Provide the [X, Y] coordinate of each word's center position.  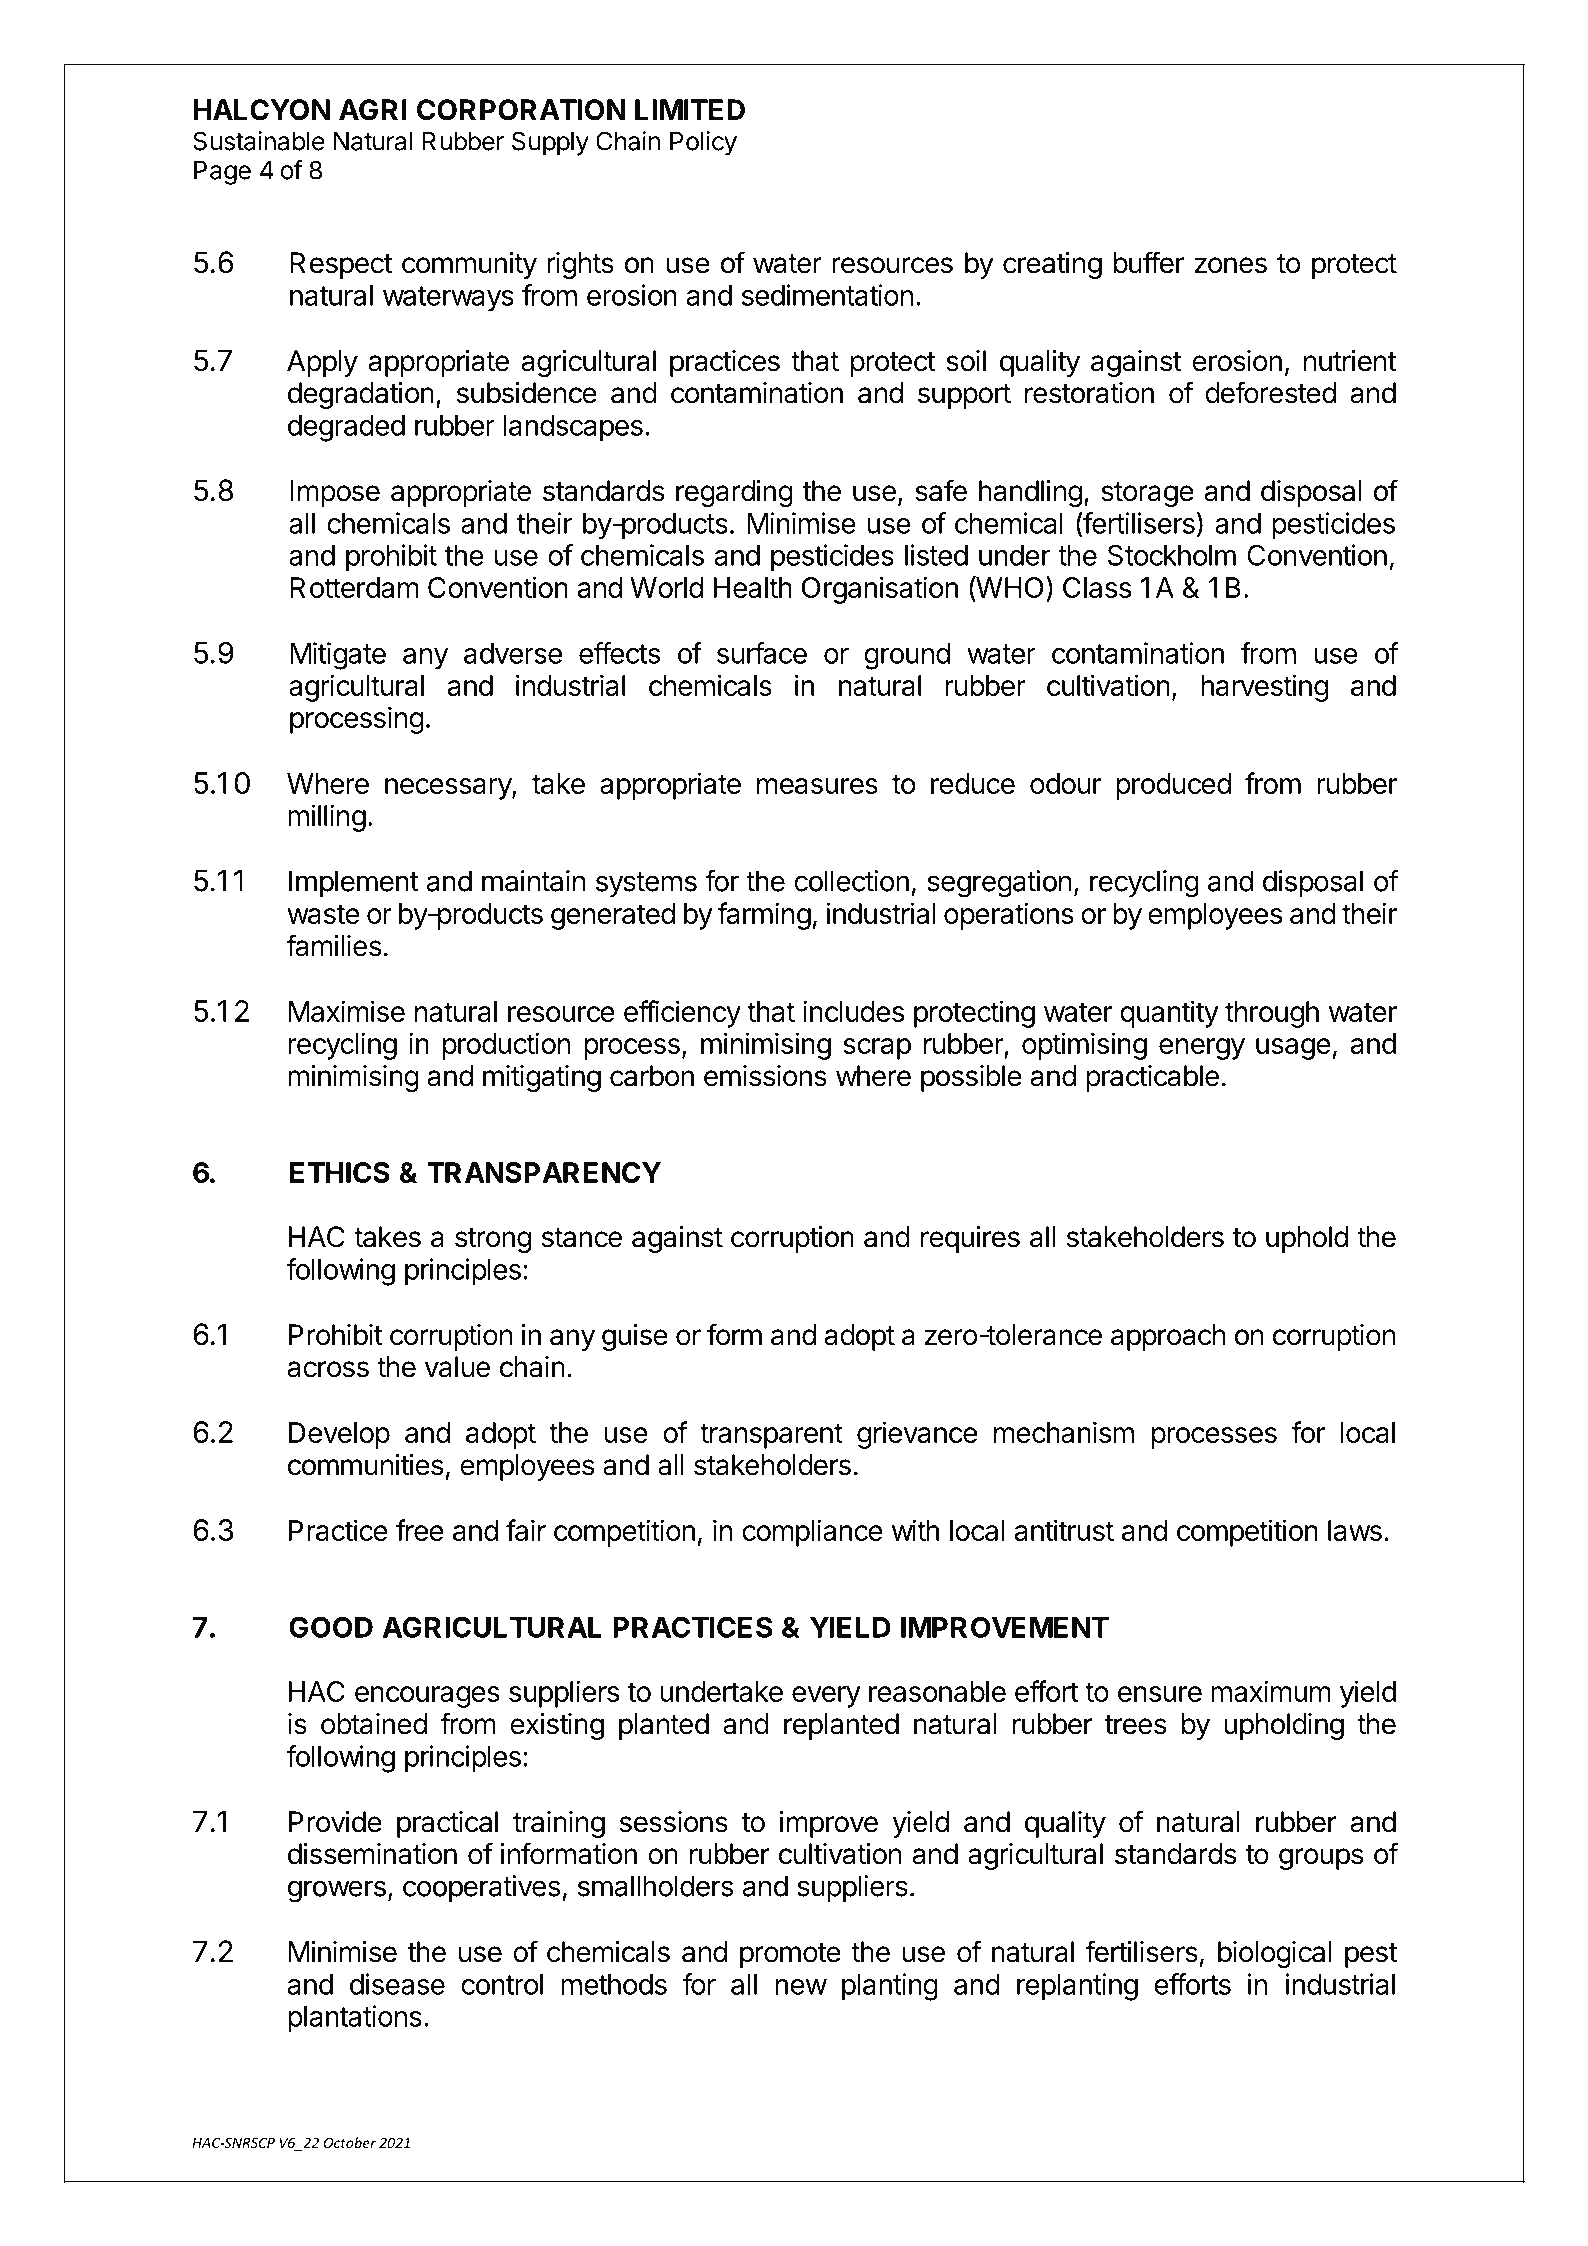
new [801, 1987]
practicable [1152, 1078]
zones [1230, 265]
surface [762, 653]
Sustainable [259, 141]
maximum [1271, 1691]
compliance [812, 1533]
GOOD [331, 1627]
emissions [765, 1076]
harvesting [1264, 688]
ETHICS [340, 1172]
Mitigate [338, 656]
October [350, 2142]
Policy [703, 143]
